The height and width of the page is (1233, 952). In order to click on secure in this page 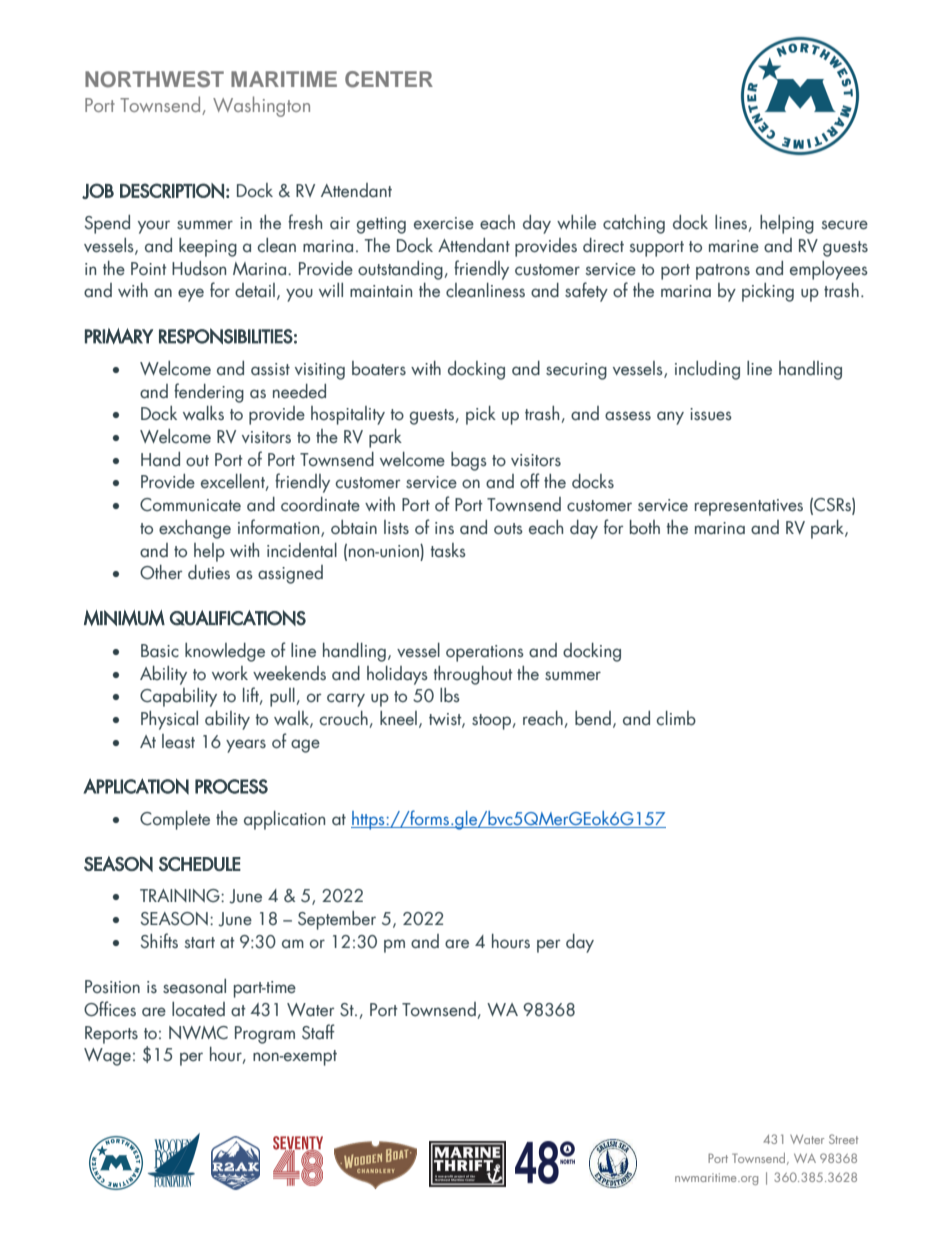, I will do `click(844, 225)`.
